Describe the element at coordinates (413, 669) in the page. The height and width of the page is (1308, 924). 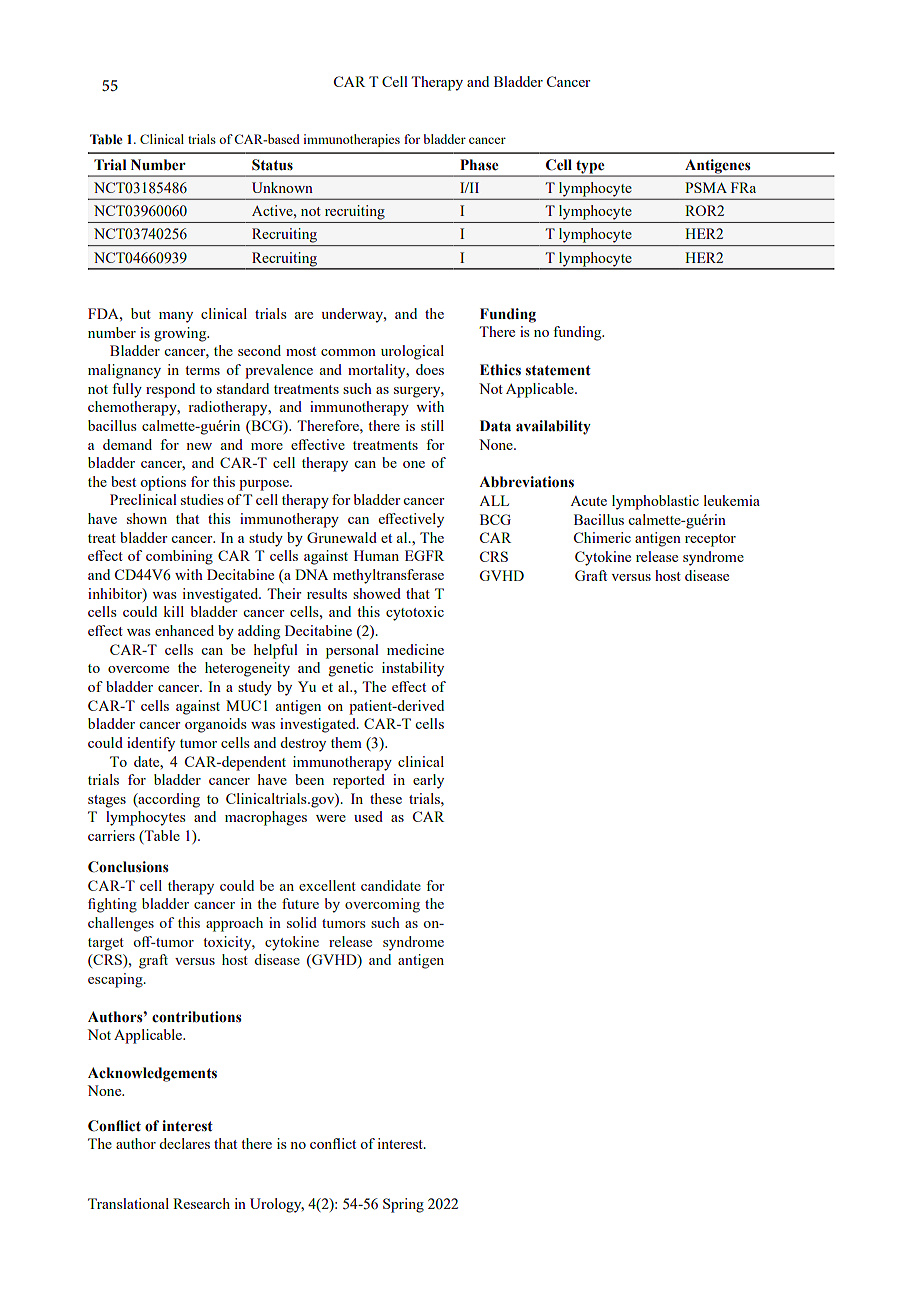
I see `instability` at that location.
